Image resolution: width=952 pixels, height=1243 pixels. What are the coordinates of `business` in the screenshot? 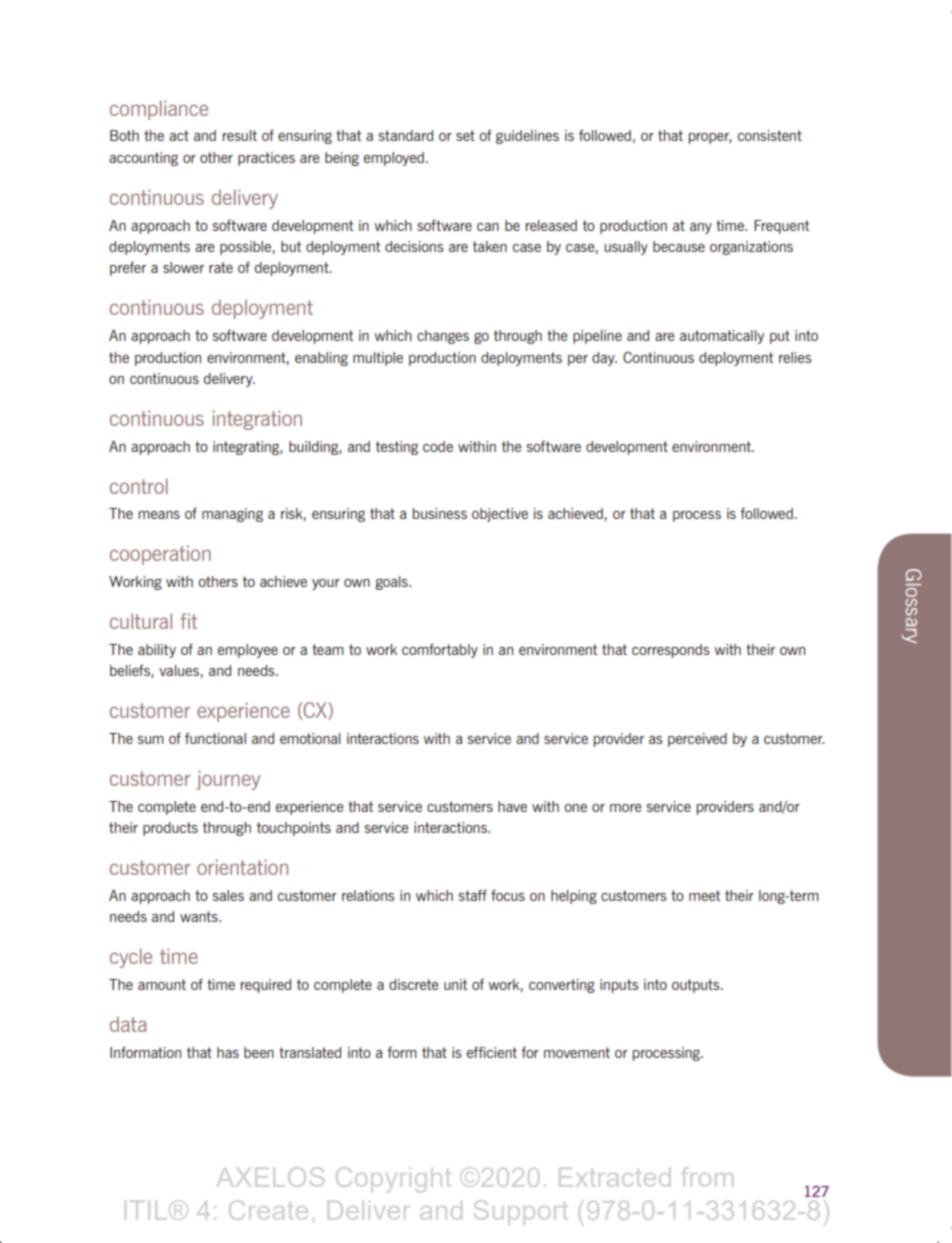 It's located at (439, 513).
